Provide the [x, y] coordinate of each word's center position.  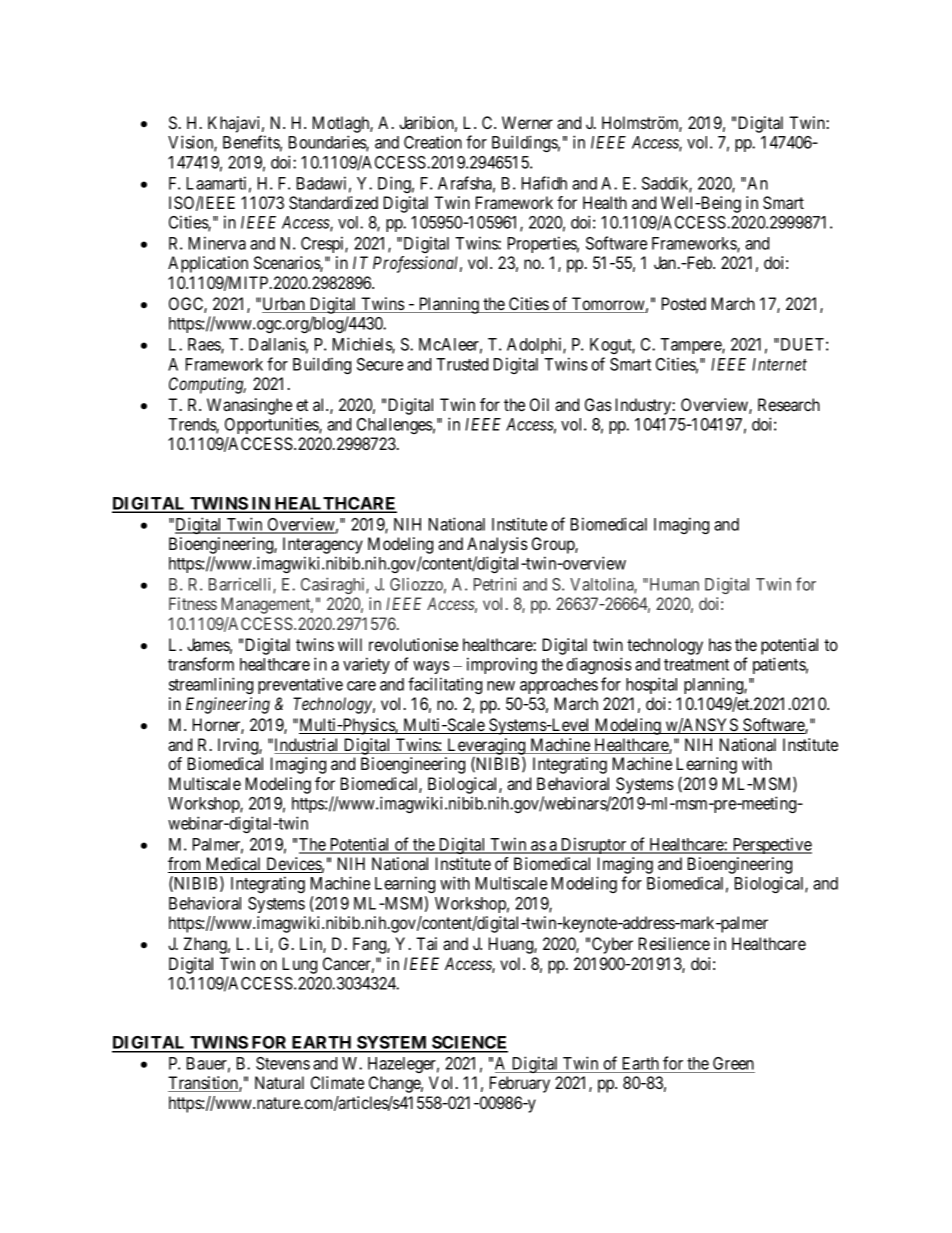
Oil [539, 404]
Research [789, 404]
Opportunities [272, 425]
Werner [527, 122]
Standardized [333, 203]
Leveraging [486, 746]
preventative [300, 685]
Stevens [283, 1063]
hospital [651, 685]
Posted [684, 303]
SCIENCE [469, 1044]
